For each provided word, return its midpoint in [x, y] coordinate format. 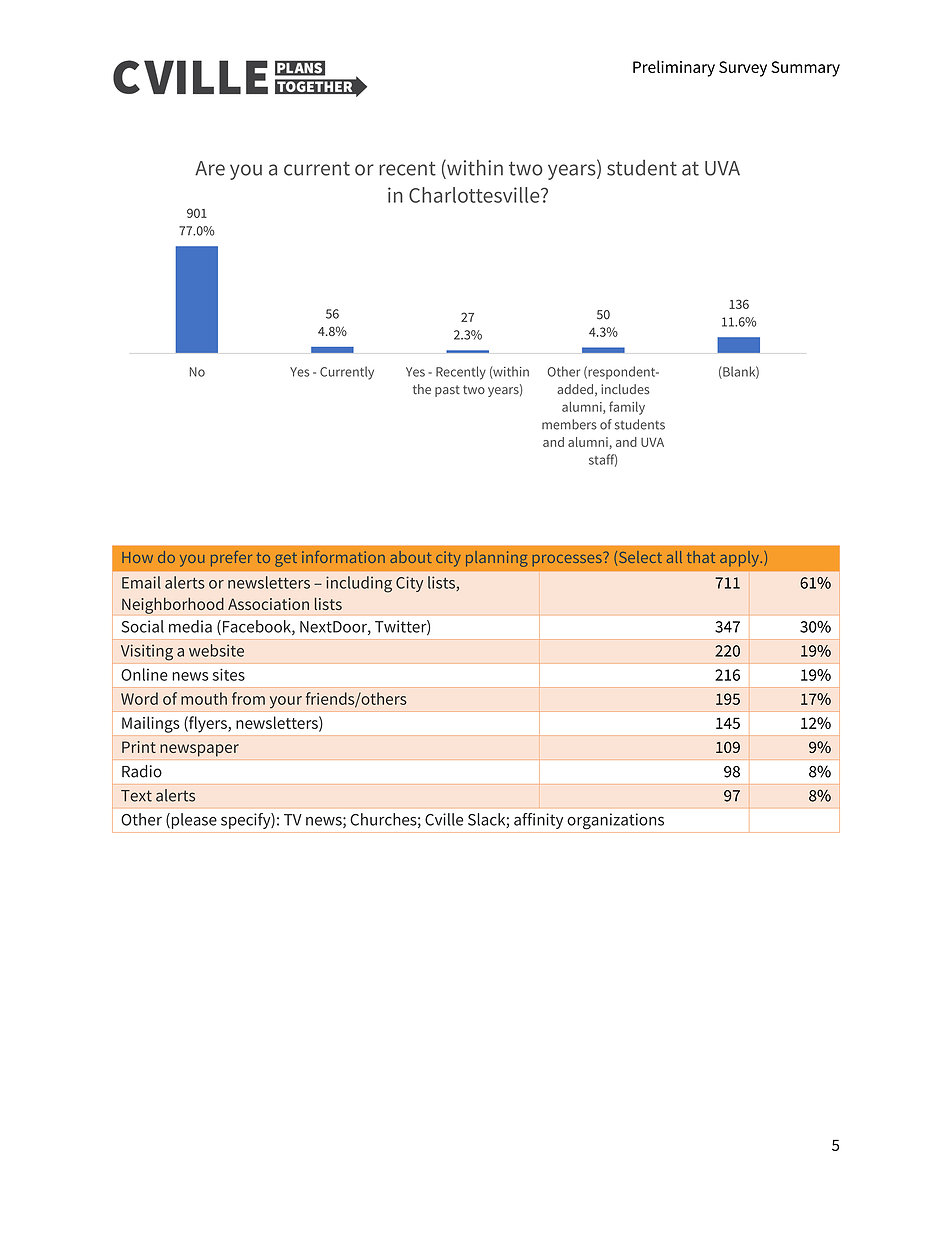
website [216, 650]
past [447, 391]
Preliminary [674, 68]
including [359, 584]
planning [496, 559]
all [674, 557]
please [193, 821]
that [701, 557]
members [569, 424]
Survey [743, 69]
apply [740, 559]
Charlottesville [475, 195]
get [286, 560]
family [627, 408]
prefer [231, 559]
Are [210, 168]
